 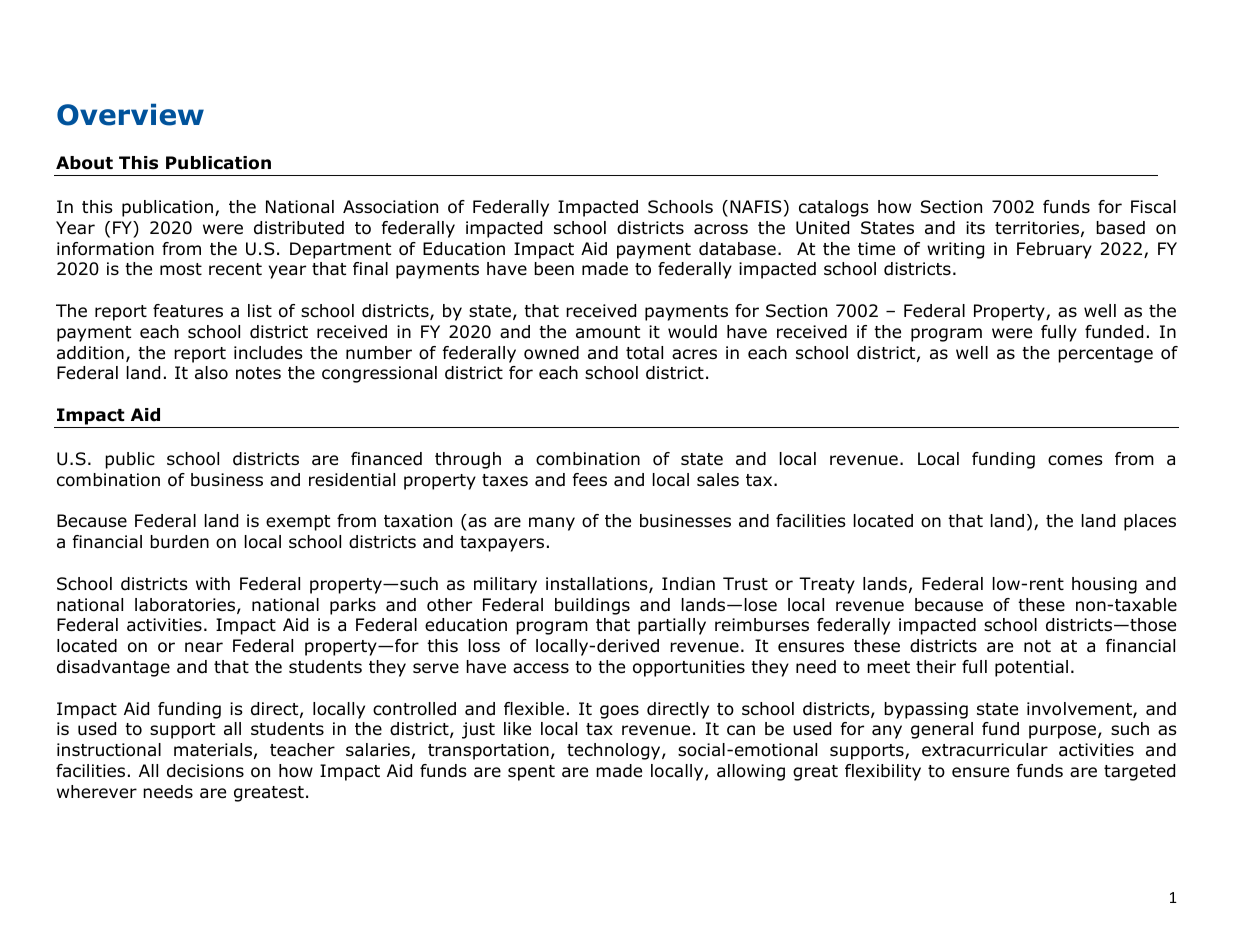 What do you see at coordinates (615, 751) in the screenshot?
I see `technology` at bounding box center [615, 751].
